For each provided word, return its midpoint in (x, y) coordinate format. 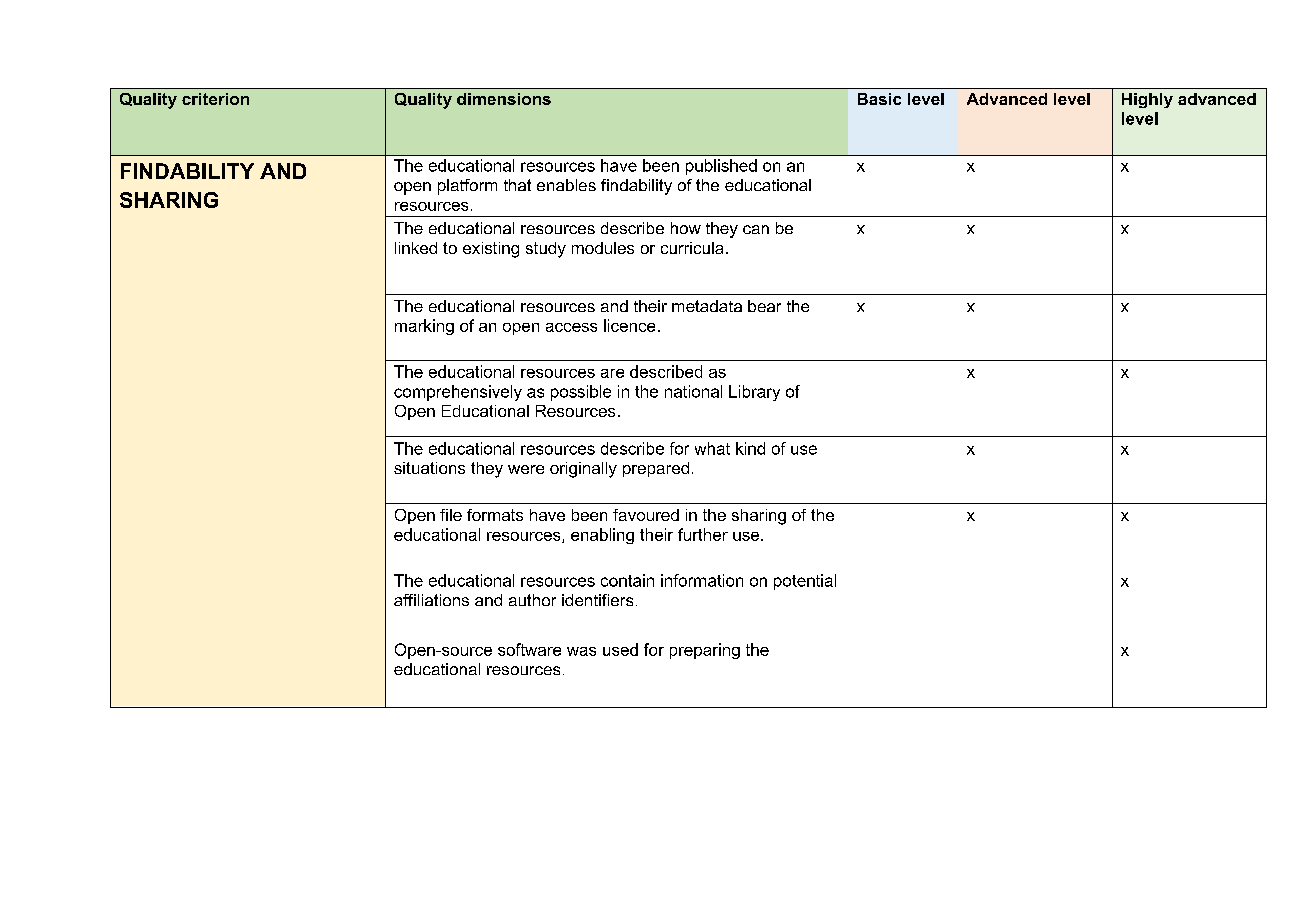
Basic (879, 99)
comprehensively (458, 393)
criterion (215, 99)
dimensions (504, 99)
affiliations (431, 600)
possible (581, 393)
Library (754, 393)
